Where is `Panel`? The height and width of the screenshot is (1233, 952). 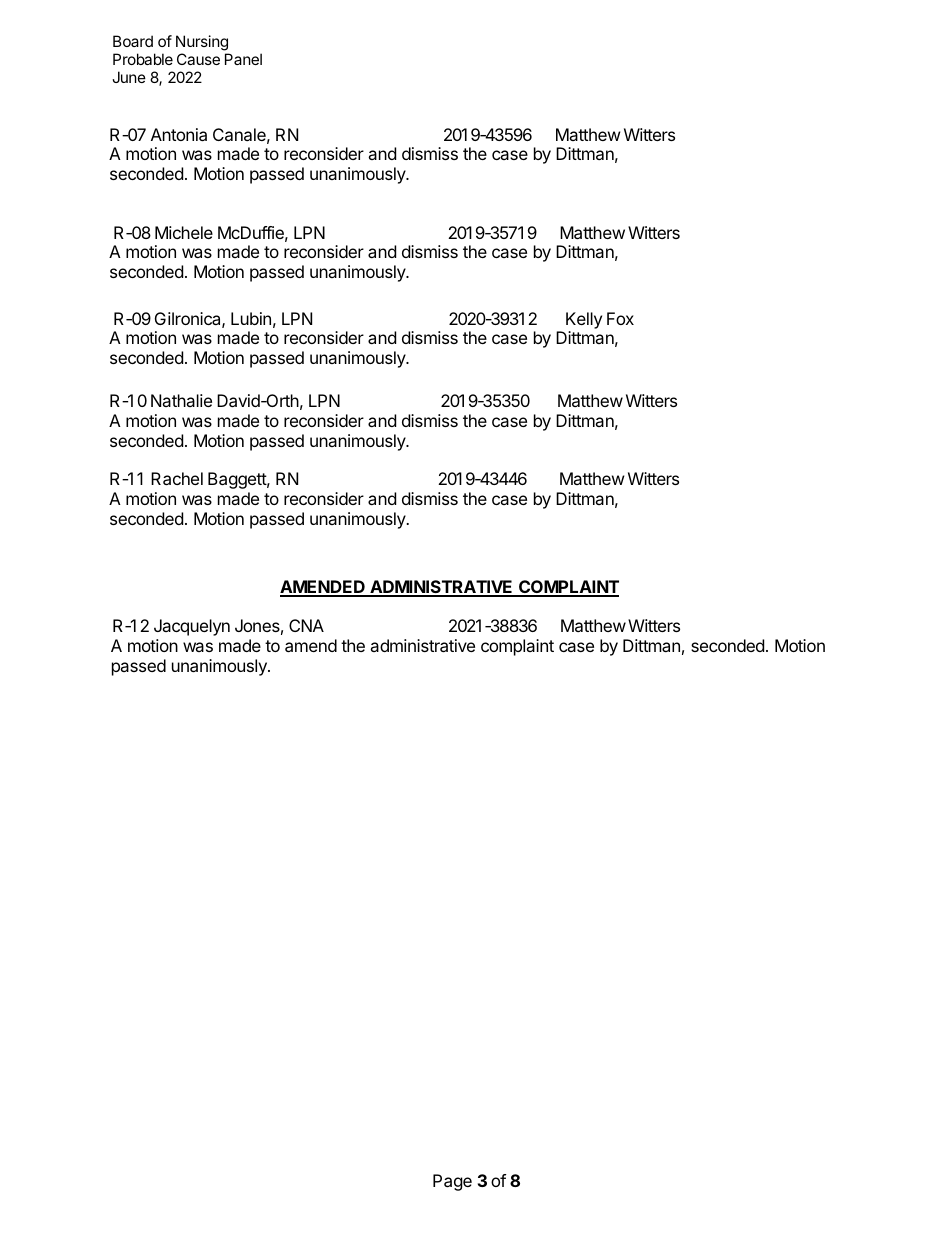 Panel is located at coordinates (243, 59).
